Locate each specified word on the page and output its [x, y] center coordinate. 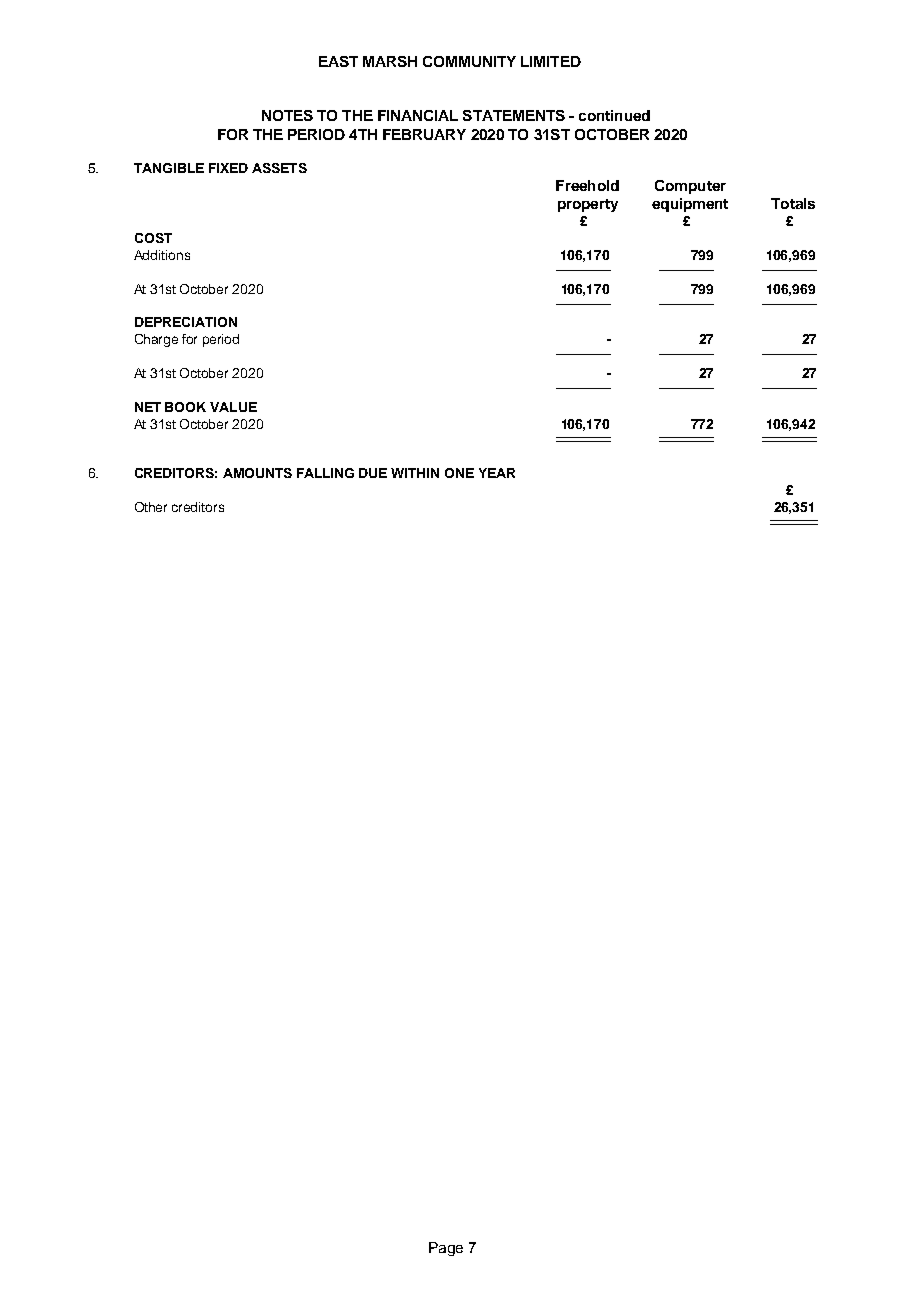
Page [446, 1249]
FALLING [325, 473]
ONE [459, 473]
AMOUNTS [257, 473]
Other [151, 507]
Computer [690, 187]
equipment [690, 205]
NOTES [287, 115]
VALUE [233, 407]
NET [148, 407]
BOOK [185, 407]
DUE [373, 473]
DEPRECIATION [186, 322]
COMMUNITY [469, 61]
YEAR [497, 473]
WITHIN [415, 473]
